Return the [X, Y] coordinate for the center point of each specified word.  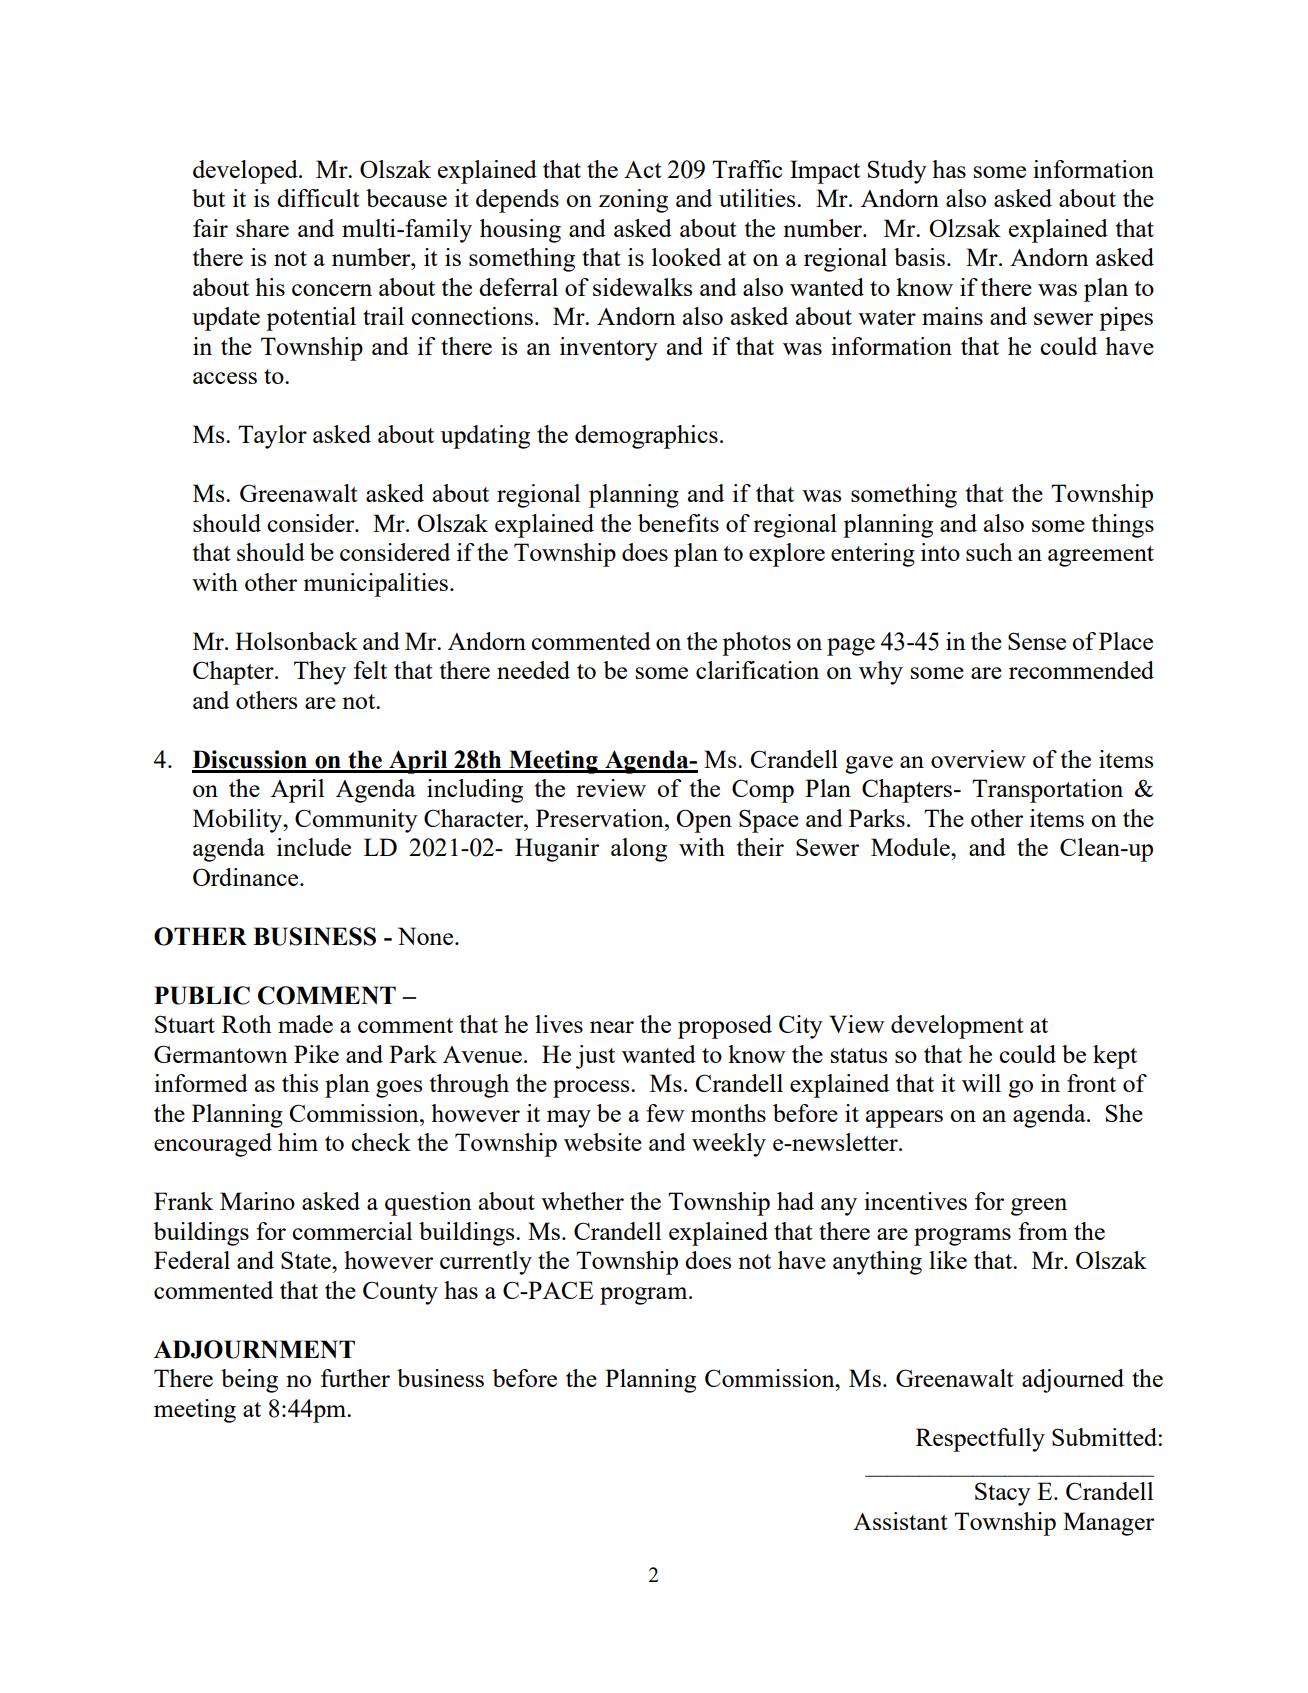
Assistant [900, 1521]
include [314, 847]
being [249, 1381]
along [639, 850]
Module [911, 847]
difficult [318, 198]
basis [919, 257]
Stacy [1003, 1494]
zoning [633, 201]
